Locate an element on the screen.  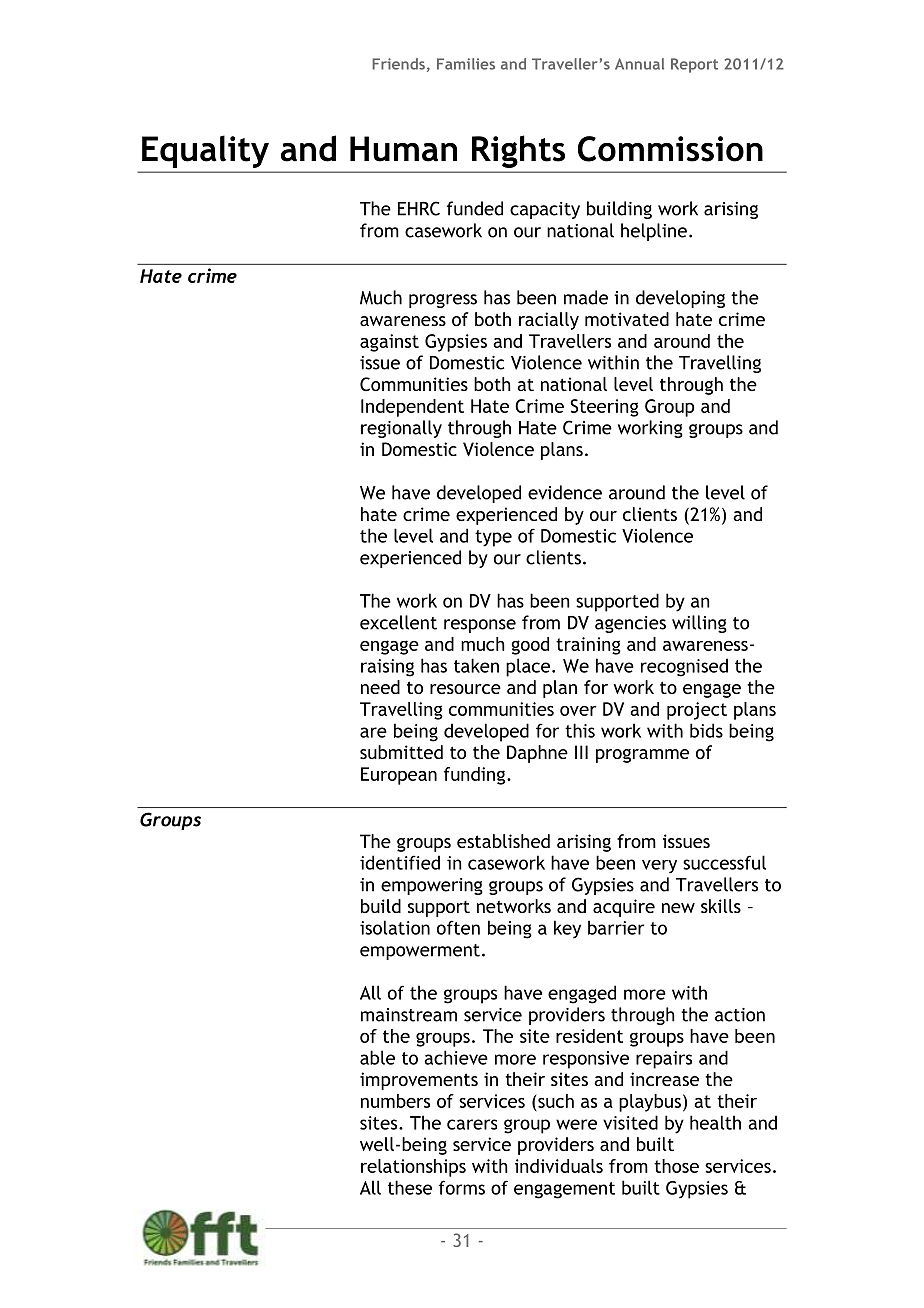
Equality is located at coordinates (205, 152).
